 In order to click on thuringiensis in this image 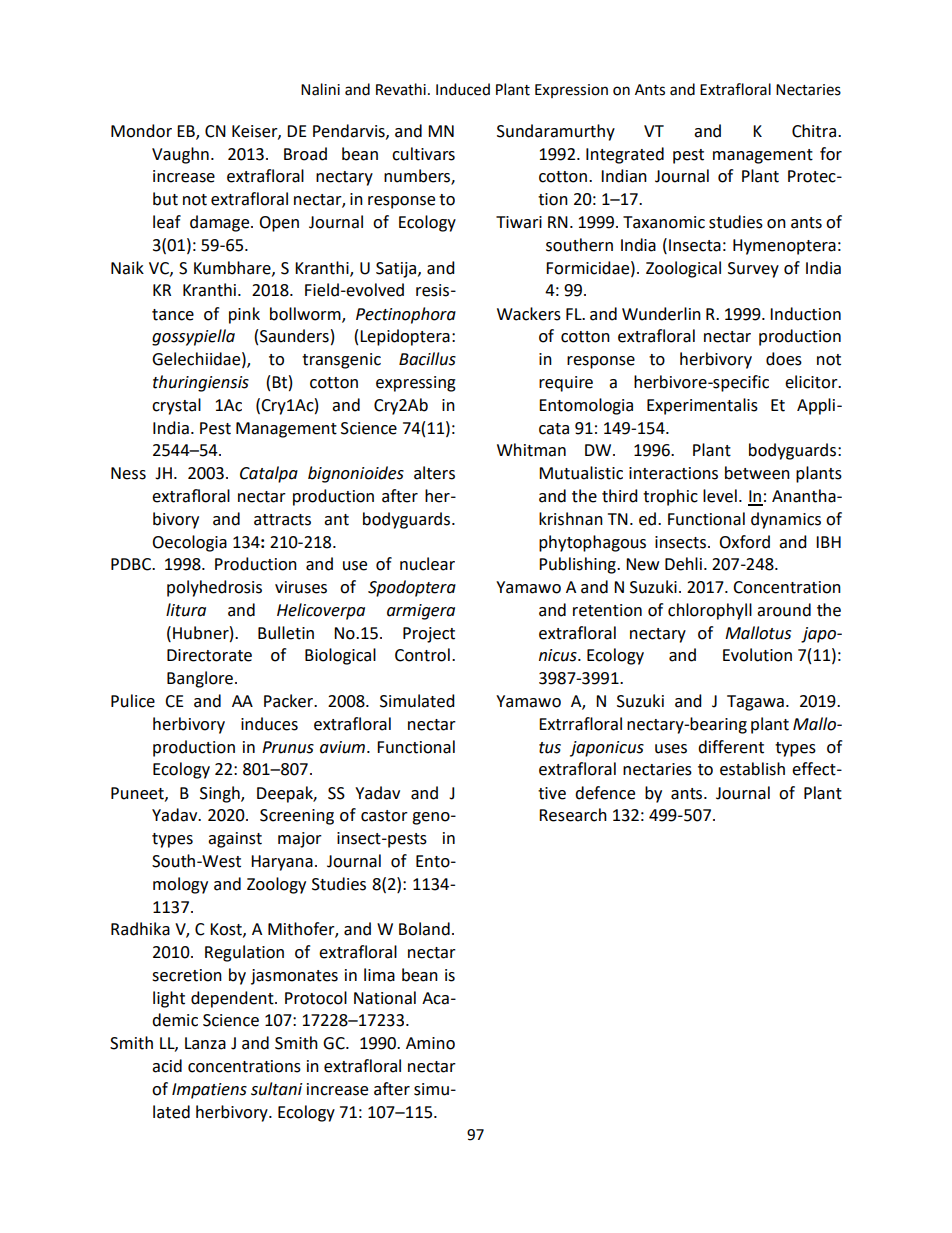, I will do `click(201, 383)`.
